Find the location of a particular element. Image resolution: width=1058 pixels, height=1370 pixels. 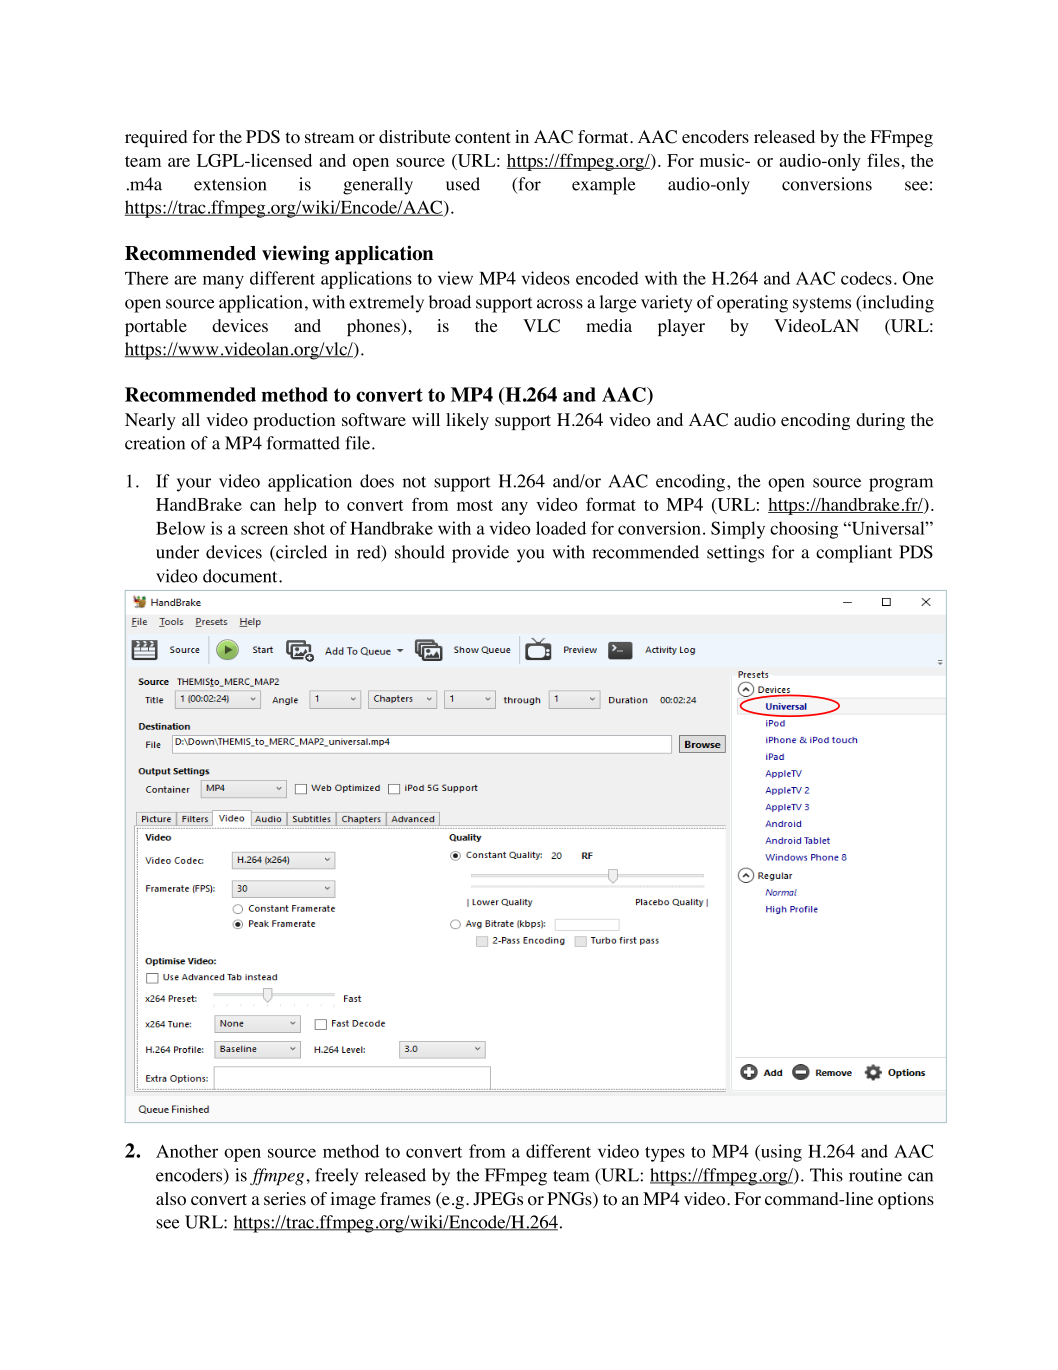

types is located at coordinates (665, 1154).
